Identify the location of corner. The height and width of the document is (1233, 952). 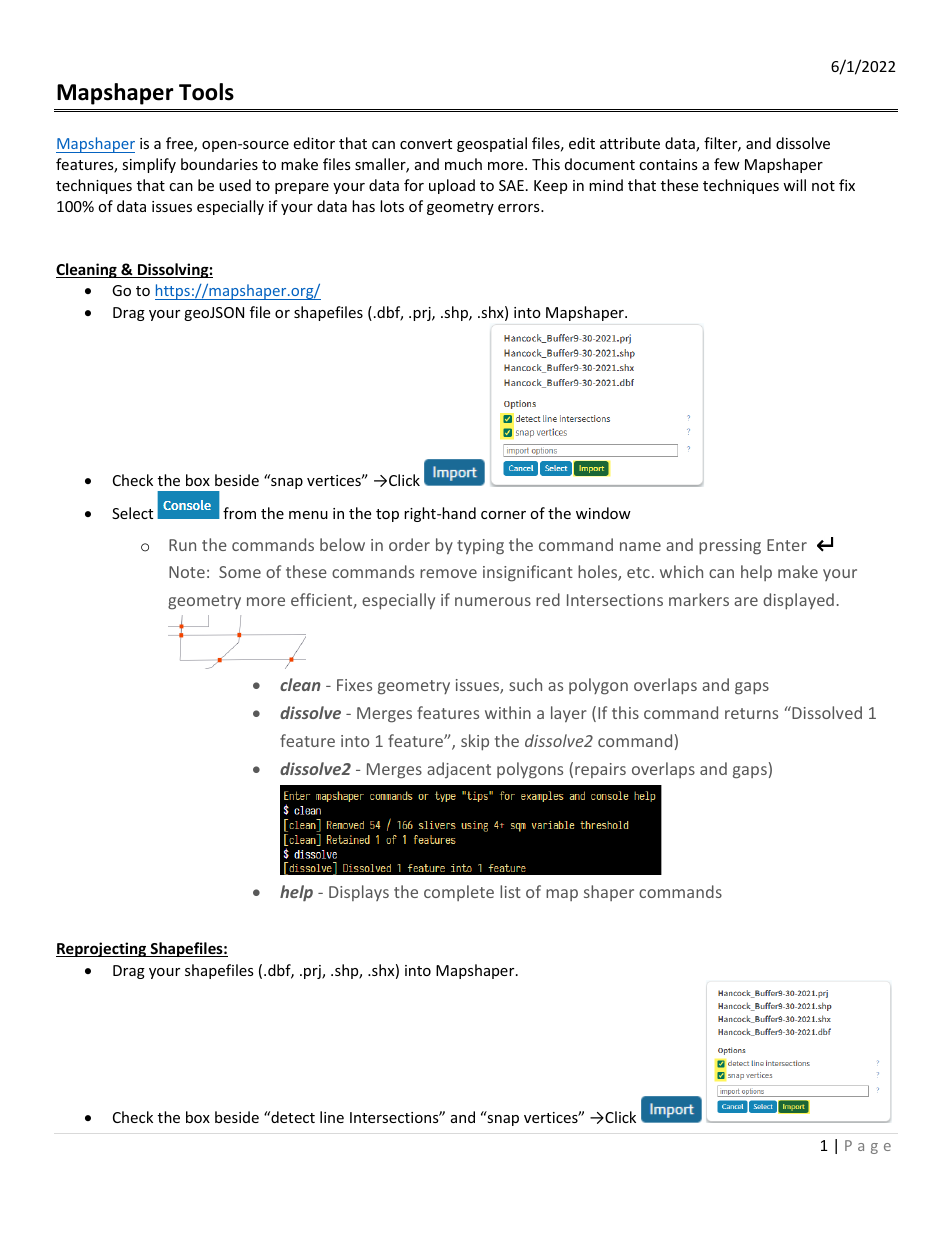
(503, 515).
